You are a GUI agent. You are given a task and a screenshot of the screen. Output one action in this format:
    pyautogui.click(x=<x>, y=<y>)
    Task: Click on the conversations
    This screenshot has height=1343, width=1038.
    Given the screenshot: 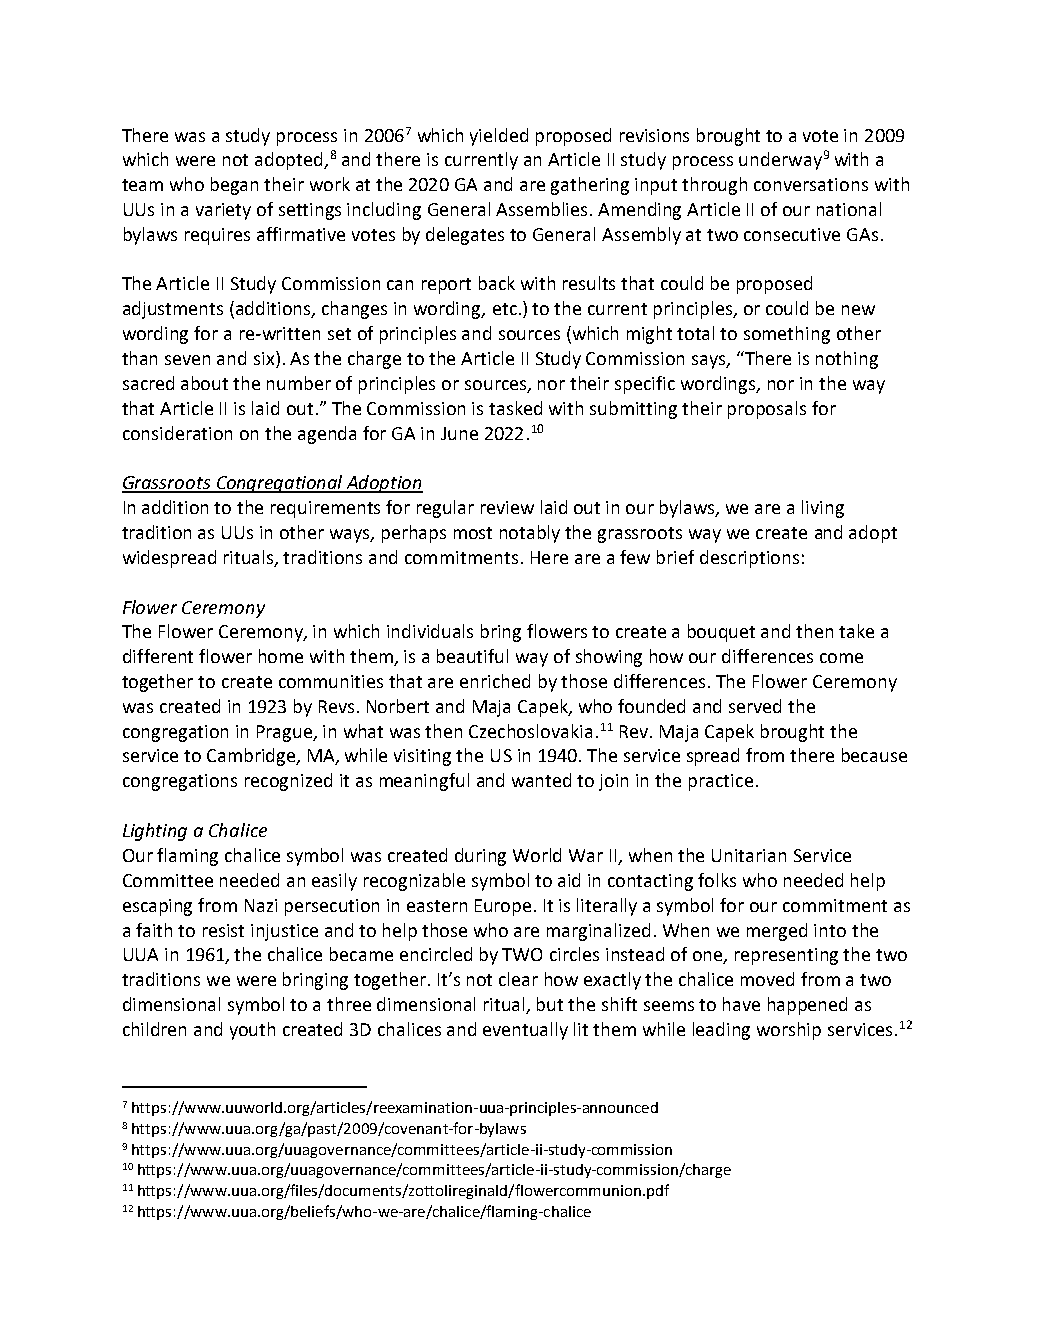 What is the action you would take?
    pyautogui.click(x=811, y=184)
